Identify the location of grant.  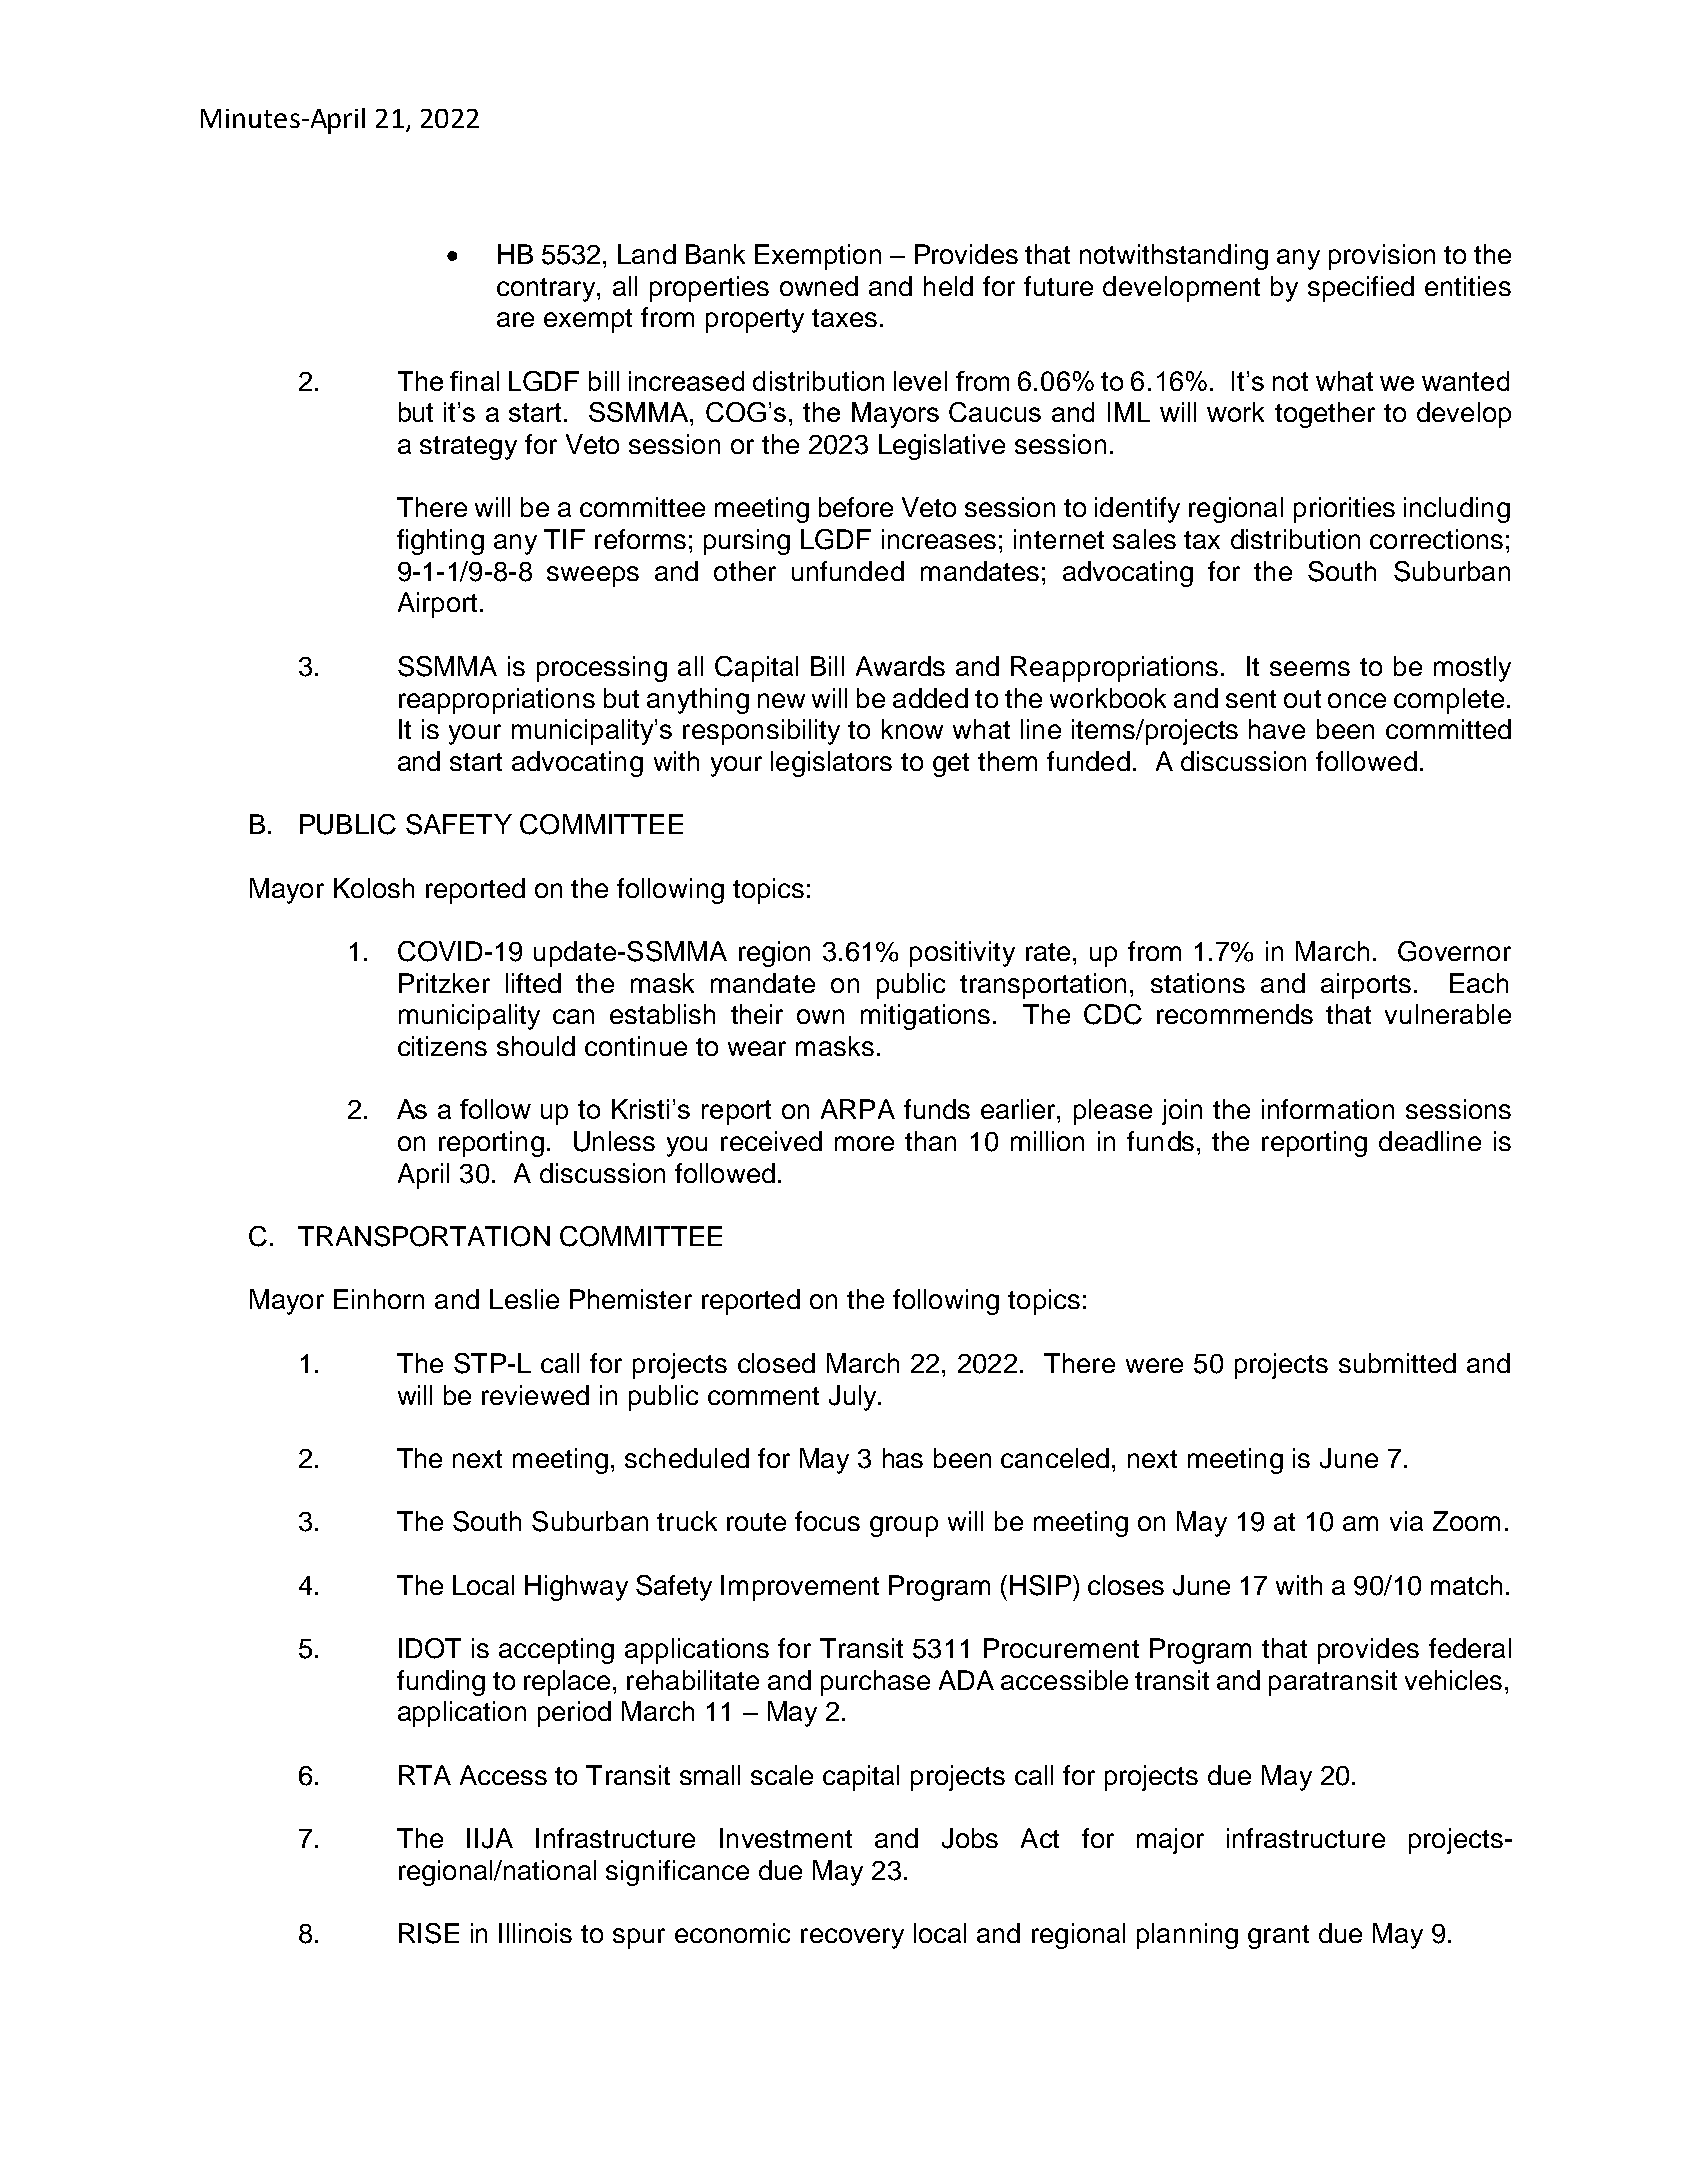
(1278, 1937).
